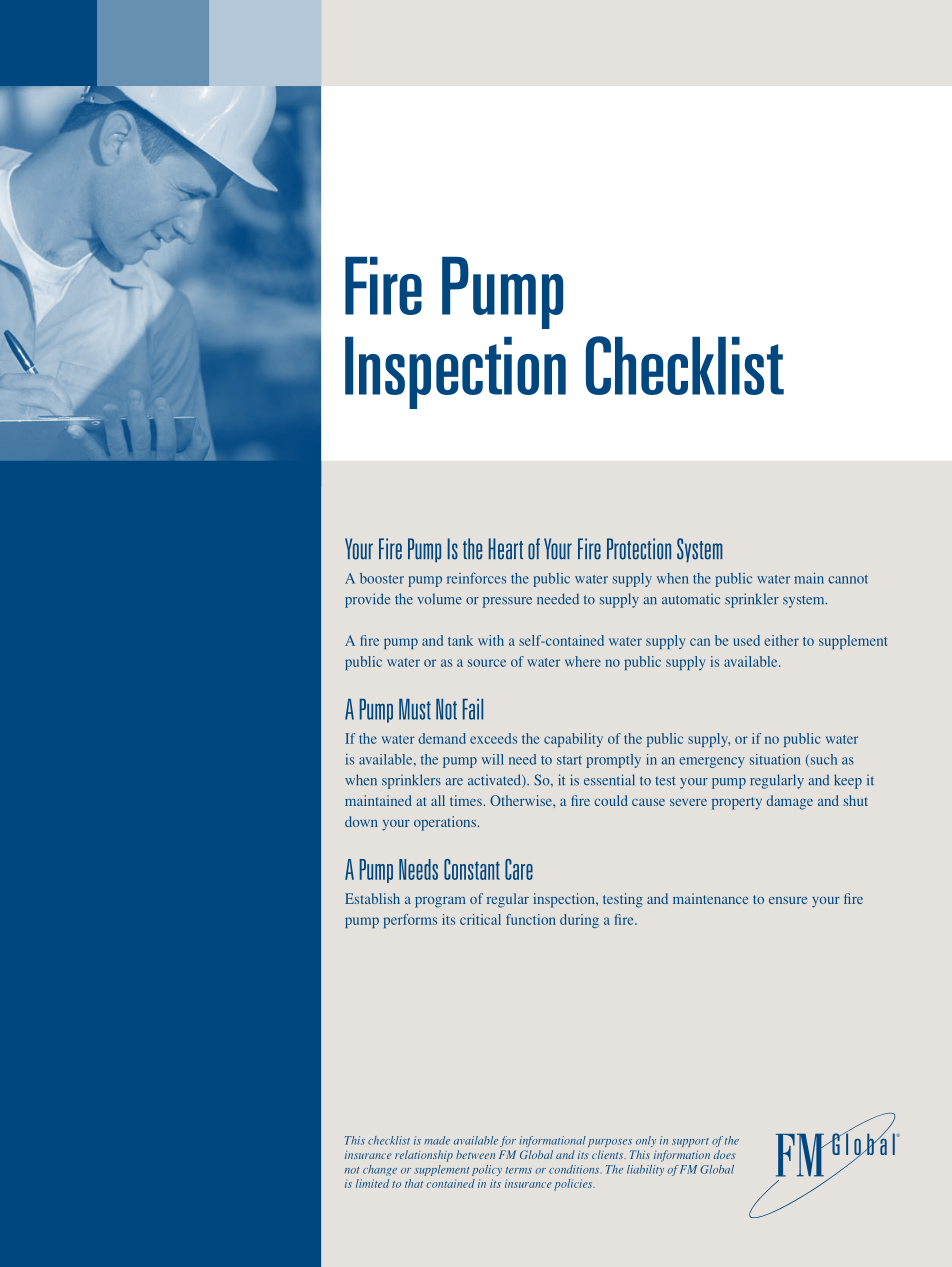 This screenshot has height=1267, width=952. Describe the element at coordinates (579, 921) in the screenshot. I see `during` at that location.
